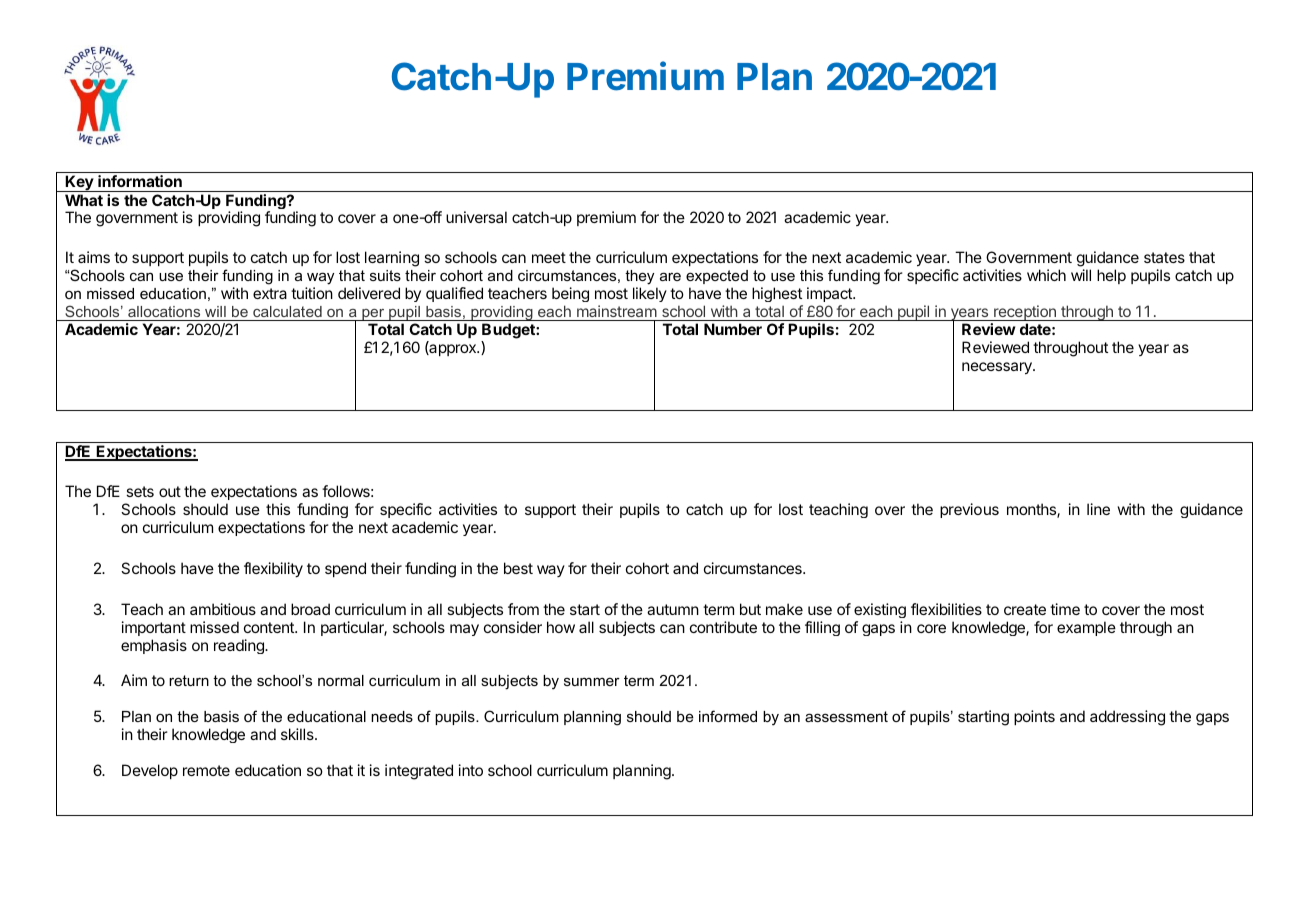 The image size is (1308, 924). What do you see at coordinates (998, 368) in the screenshot?
I see `necessary` at bounding box center [998, 368].
